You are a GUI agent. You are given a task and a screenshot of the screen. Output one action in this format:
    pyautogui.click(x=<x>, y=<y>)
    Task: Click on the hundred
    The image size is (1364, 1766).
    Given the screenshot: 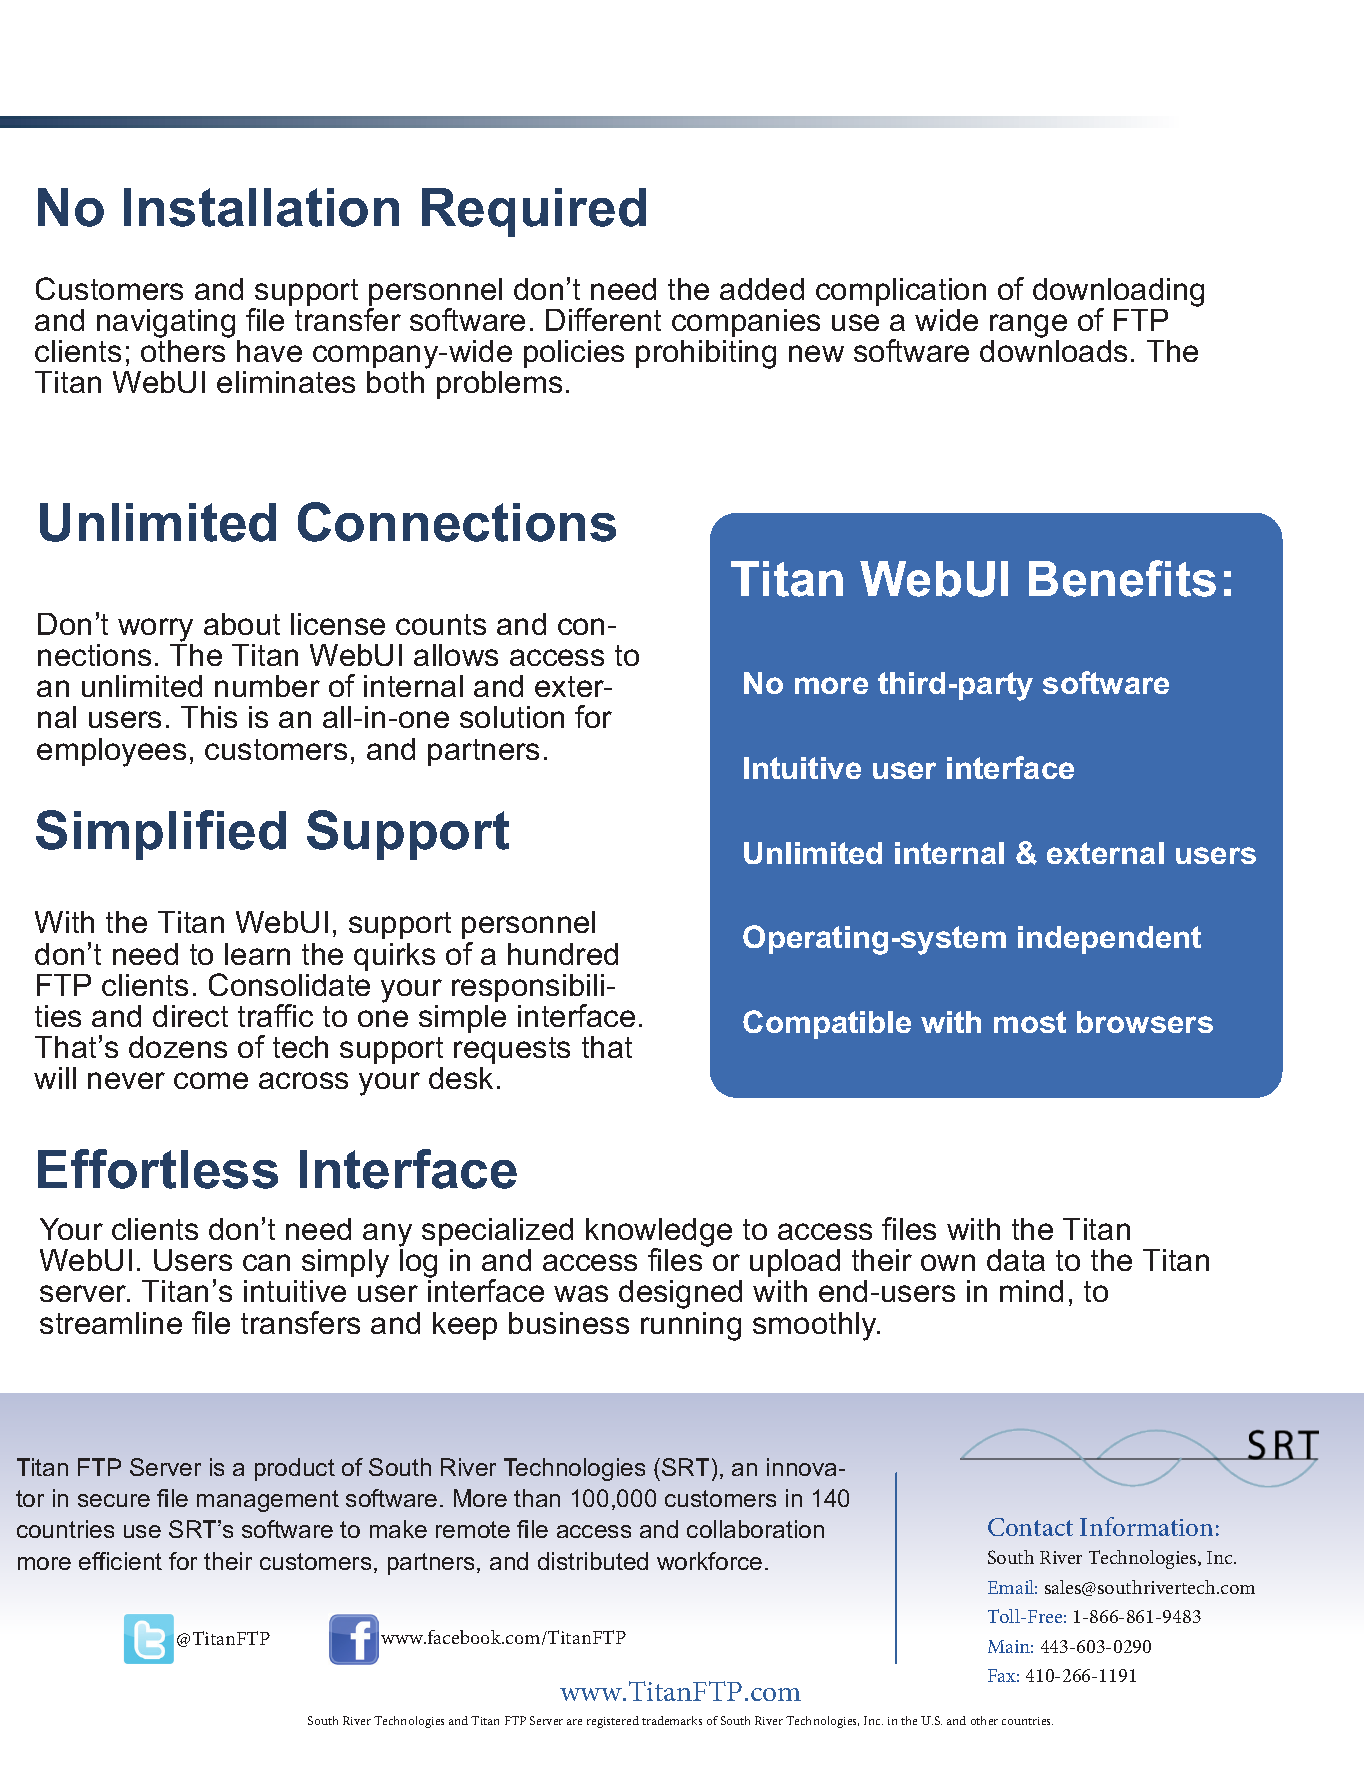 What is the action you would take?
    pyautogui.click(x=563, y=954)
